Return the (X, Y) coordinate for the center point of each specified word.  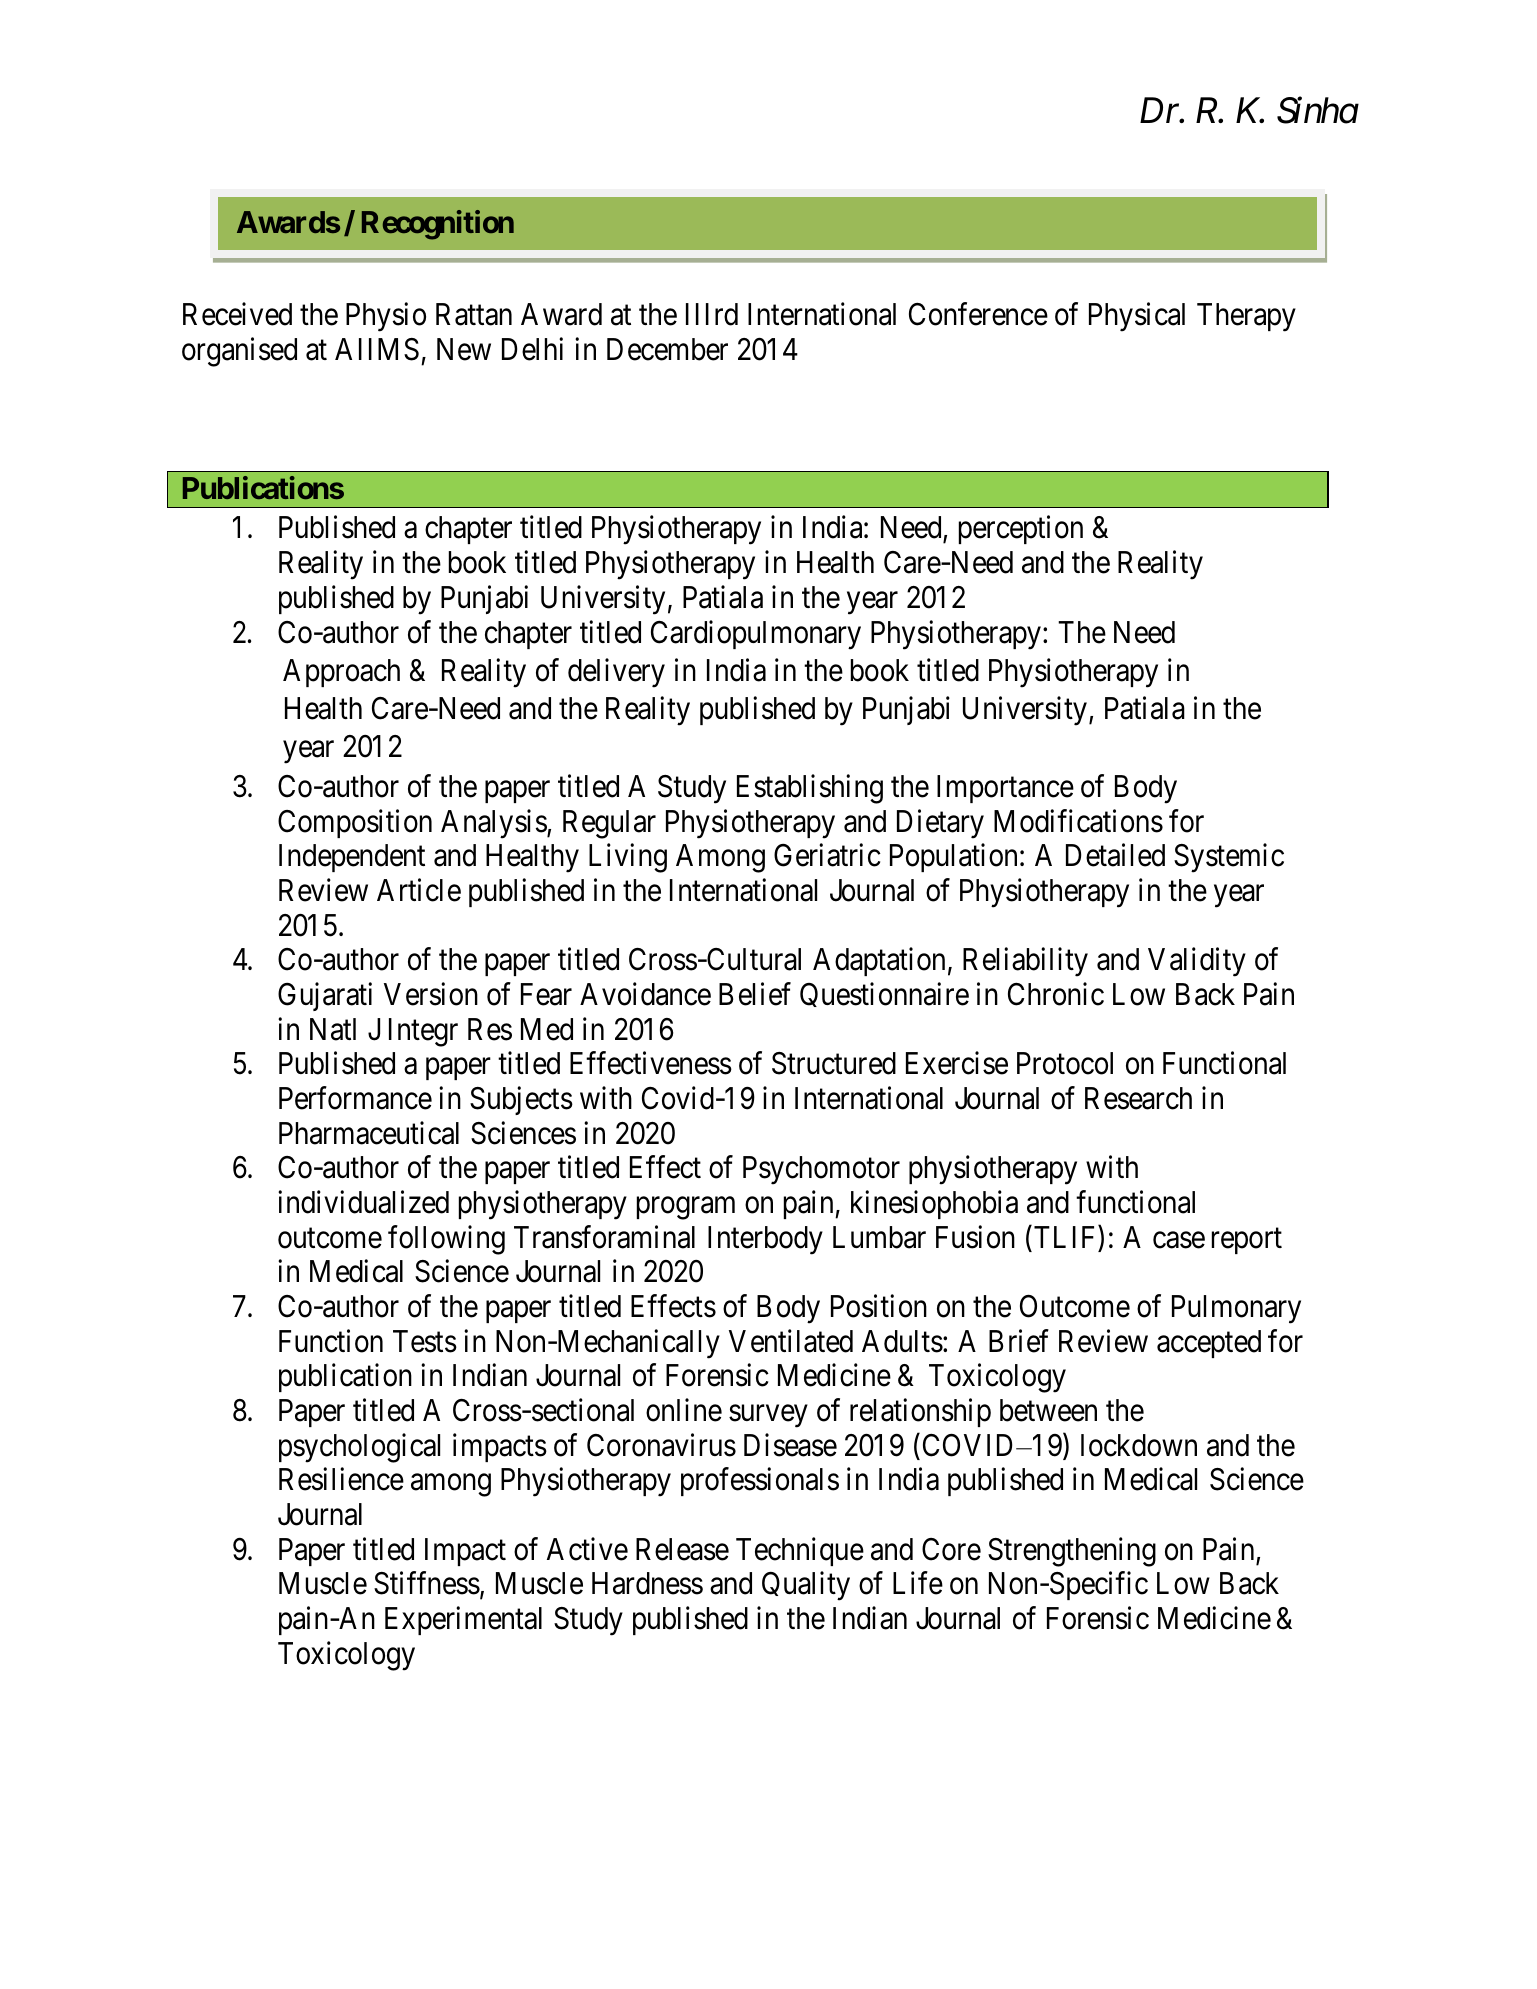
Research (1138, 1098)
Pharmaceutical (369, 1133)
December (667, 349)
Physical (1137, 317)
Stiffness (427, 1583)
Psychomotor (821, 1170)
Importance (1005, 789)
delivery (616, 673)
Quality (806, 1586)
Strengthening (1072, 1552)
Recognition (438, 225)
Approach (341, 673)
